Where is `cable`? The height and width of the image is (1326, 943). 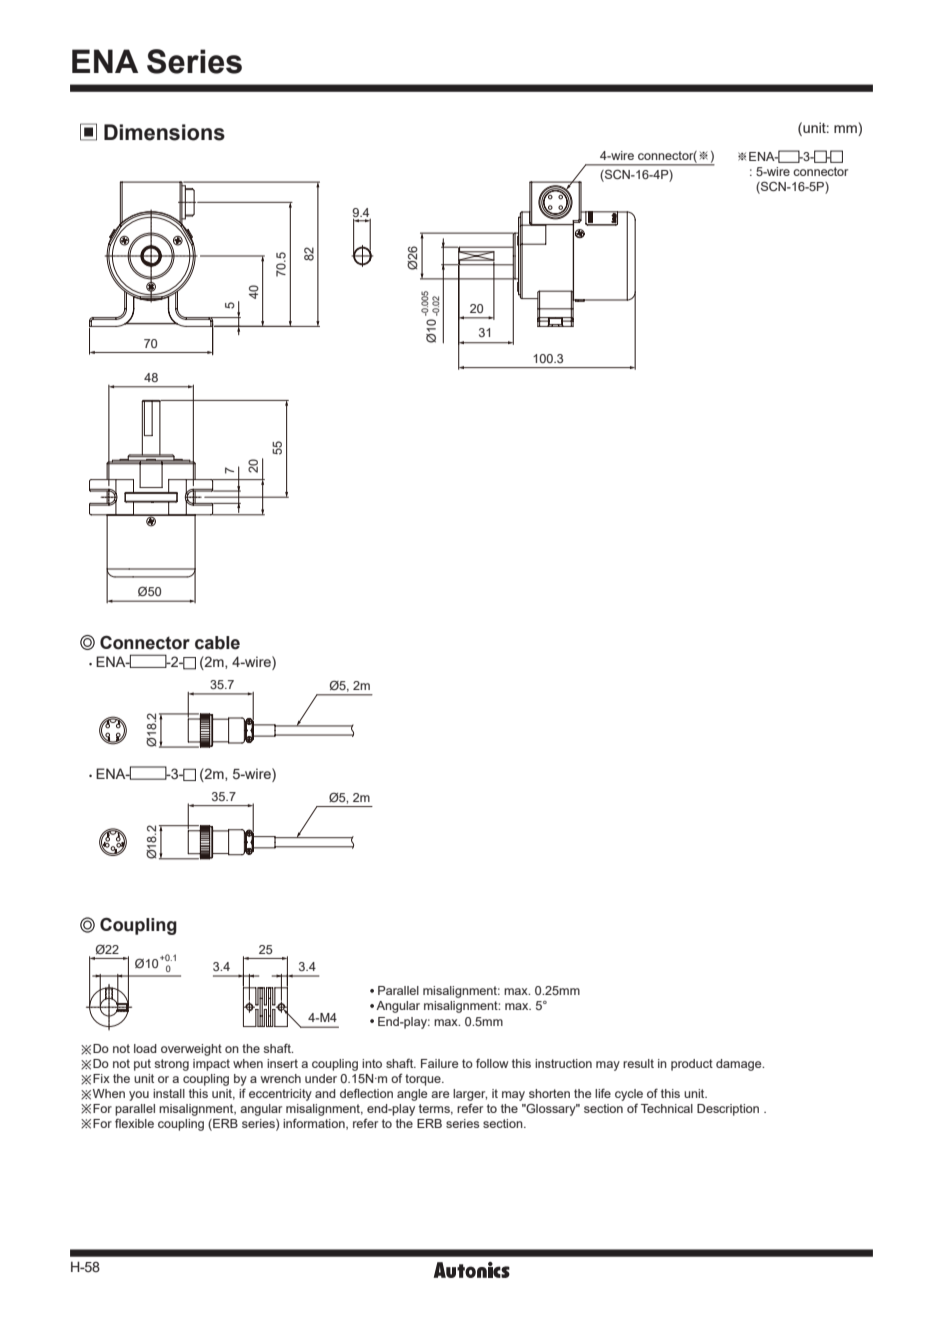 cable is located at coordinates (217, 643).
